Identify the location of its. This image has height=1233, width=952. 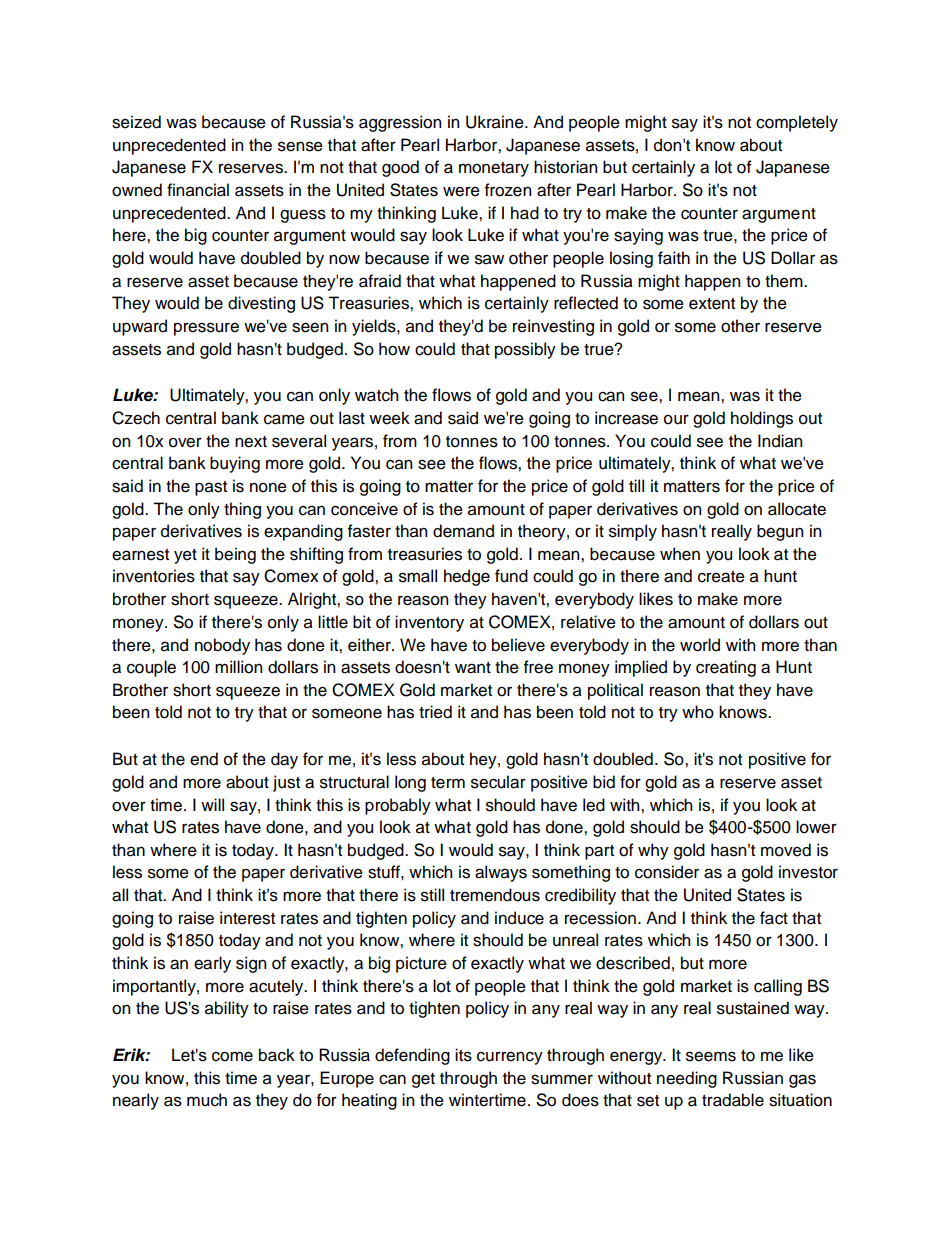
(463, 1055).
